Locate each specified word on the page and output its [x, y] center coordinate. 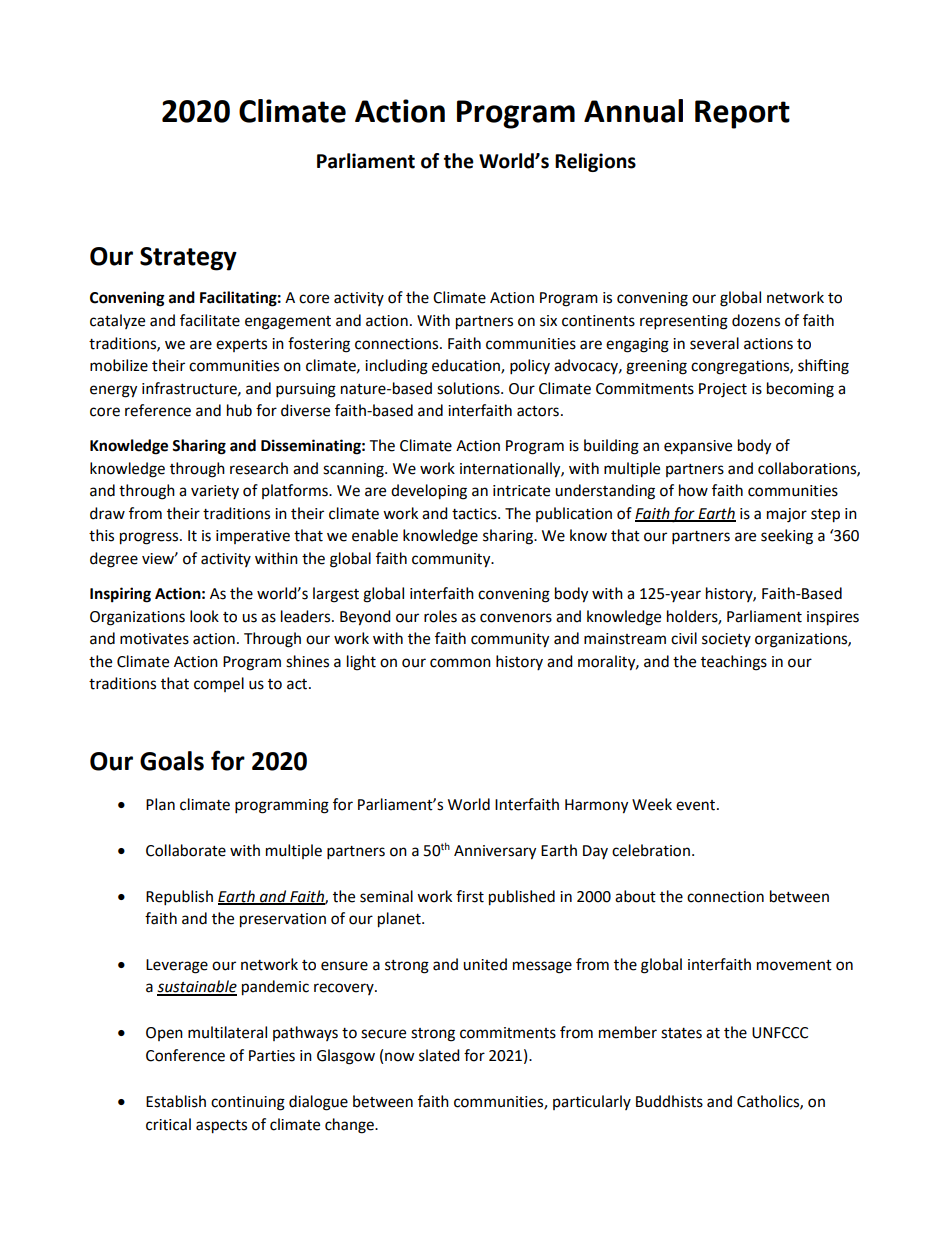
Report [742, 114]
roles [440, 616]
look [204, 616]
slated [439, 1055]
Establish [176, 1101]
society [726, 640]
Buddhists [669, 1101]
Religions [595, 162]
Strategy [188, 259]
